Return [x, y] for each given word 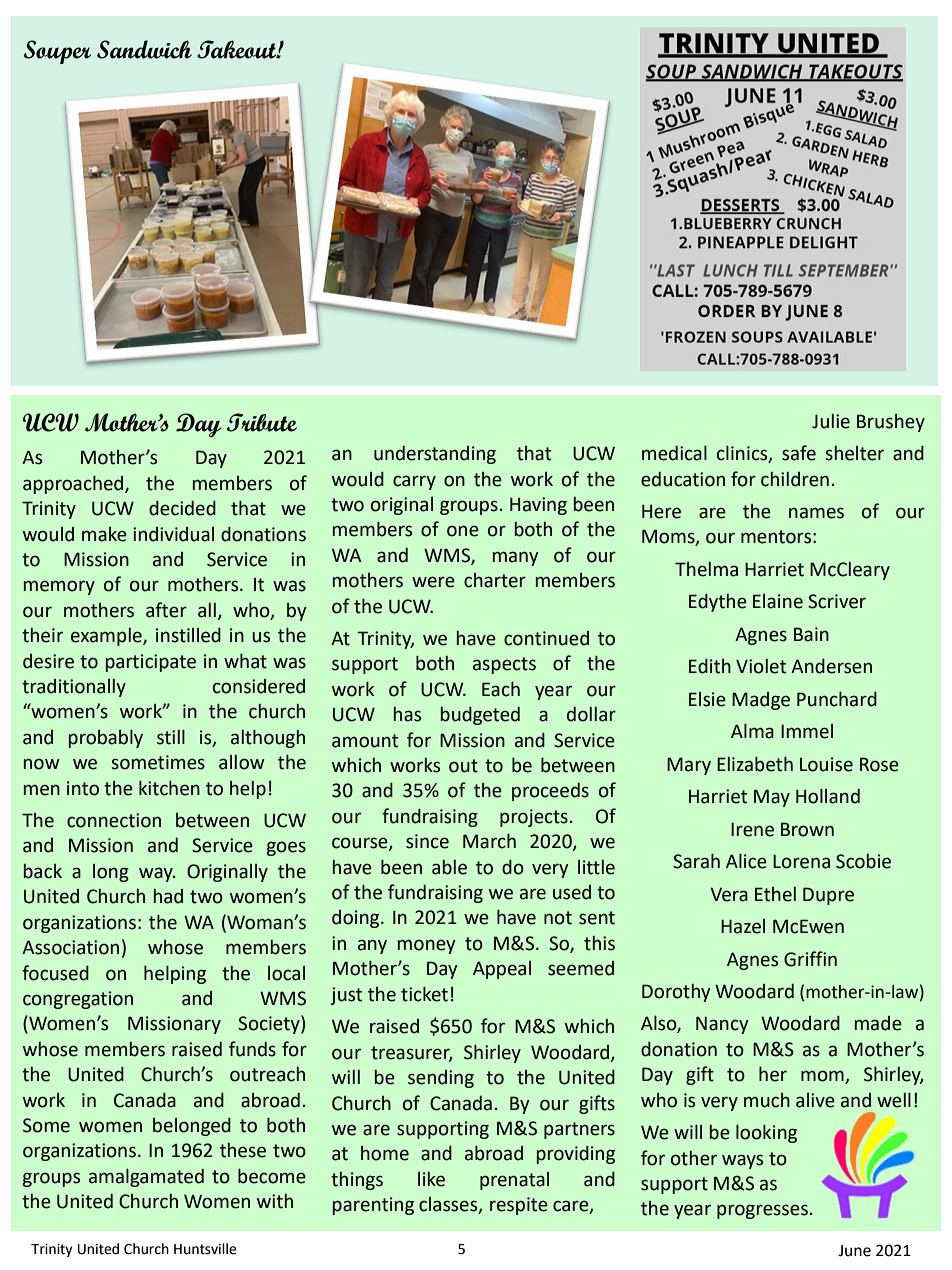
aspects [504, 665]
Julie [831, 421]
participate [151, 663]
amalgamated [146, 1178]
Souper [57, 52]
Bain [811, 634]
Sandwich [144, 49]
